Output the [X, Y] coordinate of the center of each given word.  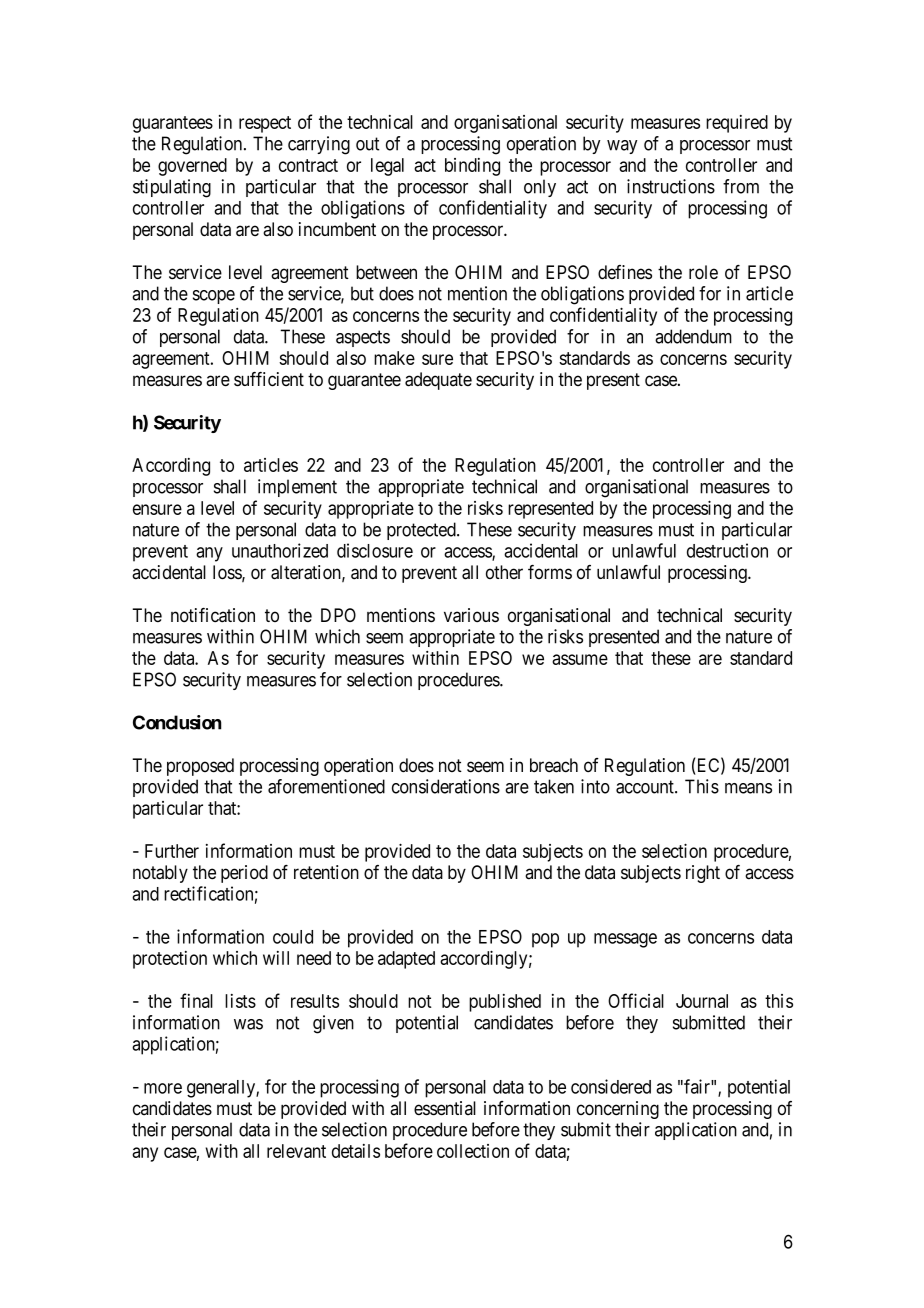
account [646, 787]
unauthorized [280, 550]
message [625, 940]
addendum [693, 336]
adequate [438, 381]
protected [422, 531]
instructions [671, 186]
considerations [446, 786]
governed [192, 167]
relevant [296, 1151]
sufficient [269, 379]
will [276, 958]
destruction [727, 550]
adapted [406, 960]
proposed [200, 767]
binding [472, 167]
